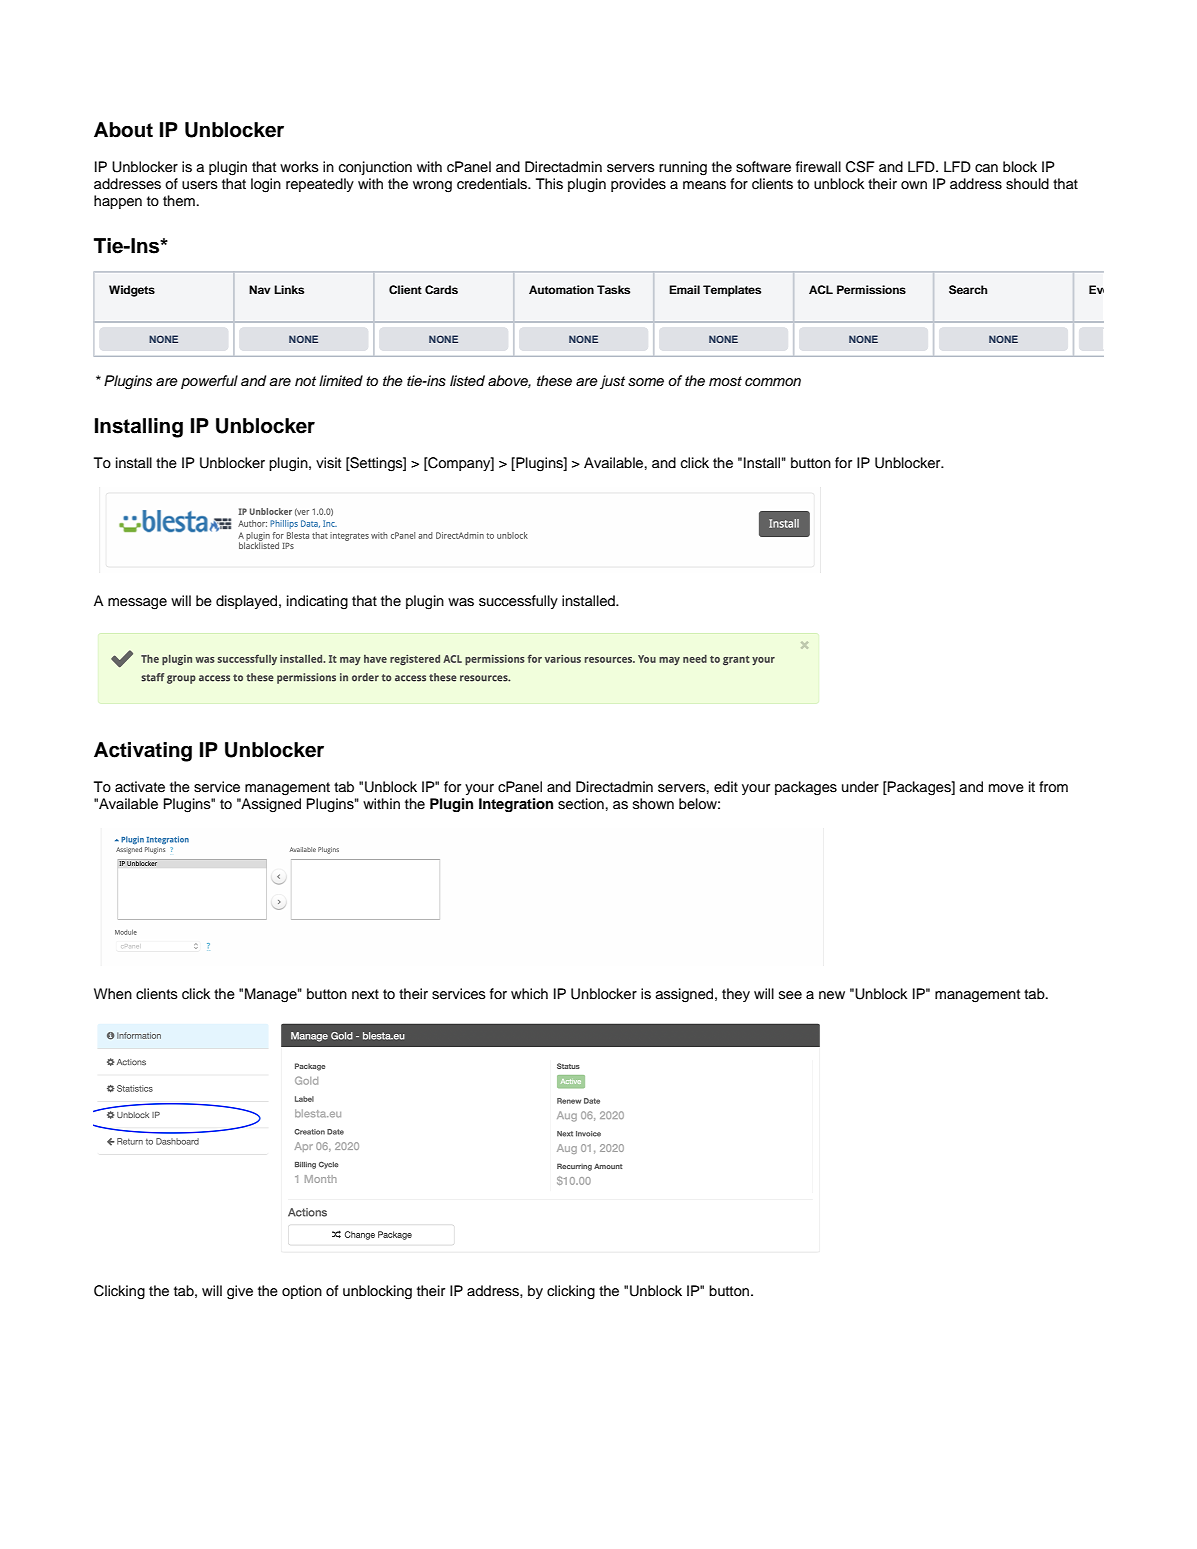 The height and width of the image is (1549, 1197). Describe the element at coordinates (1006, 788) in the image. I see `move` at that location.
